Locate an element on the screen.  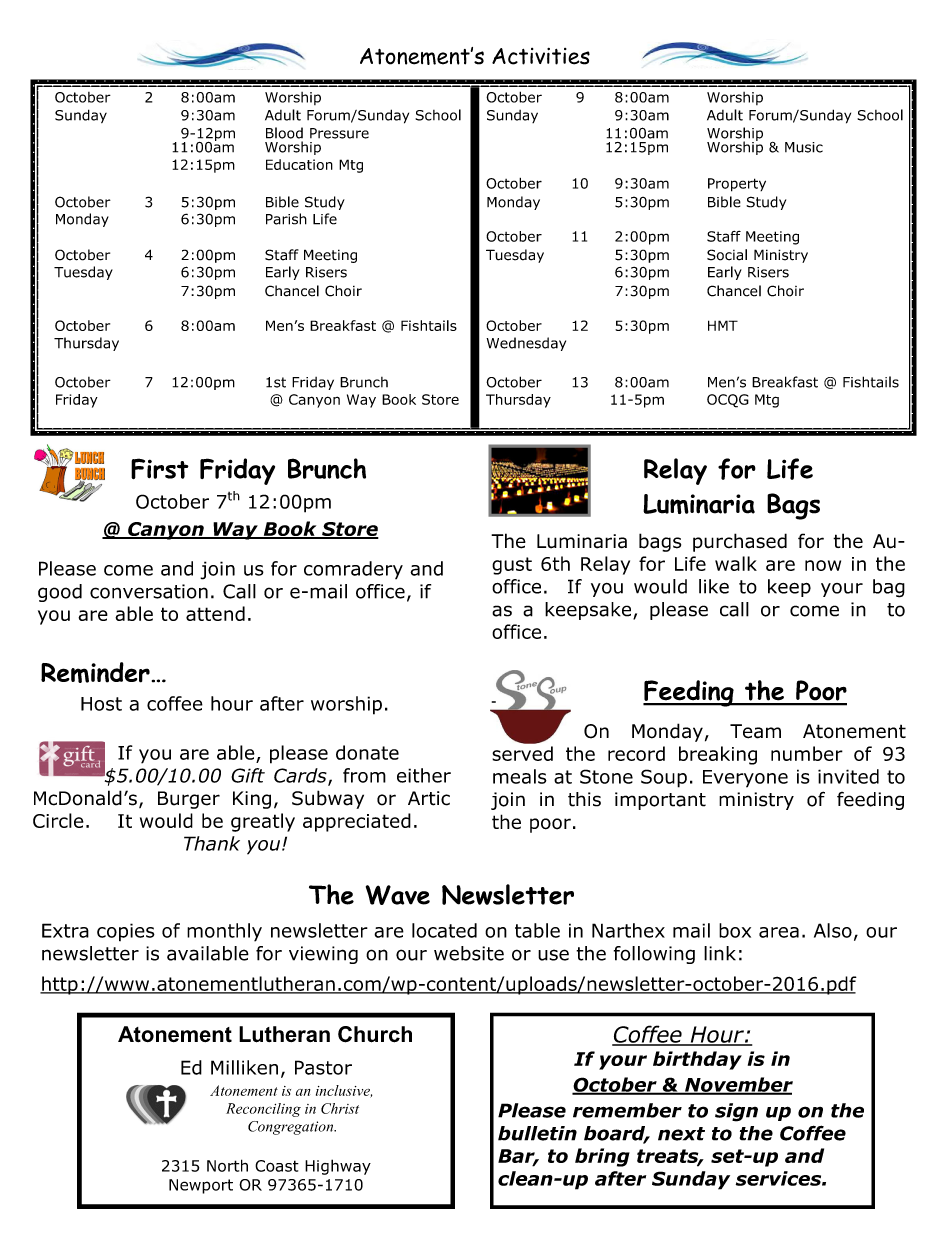
Newport is located at coordinates (201, 1186).
